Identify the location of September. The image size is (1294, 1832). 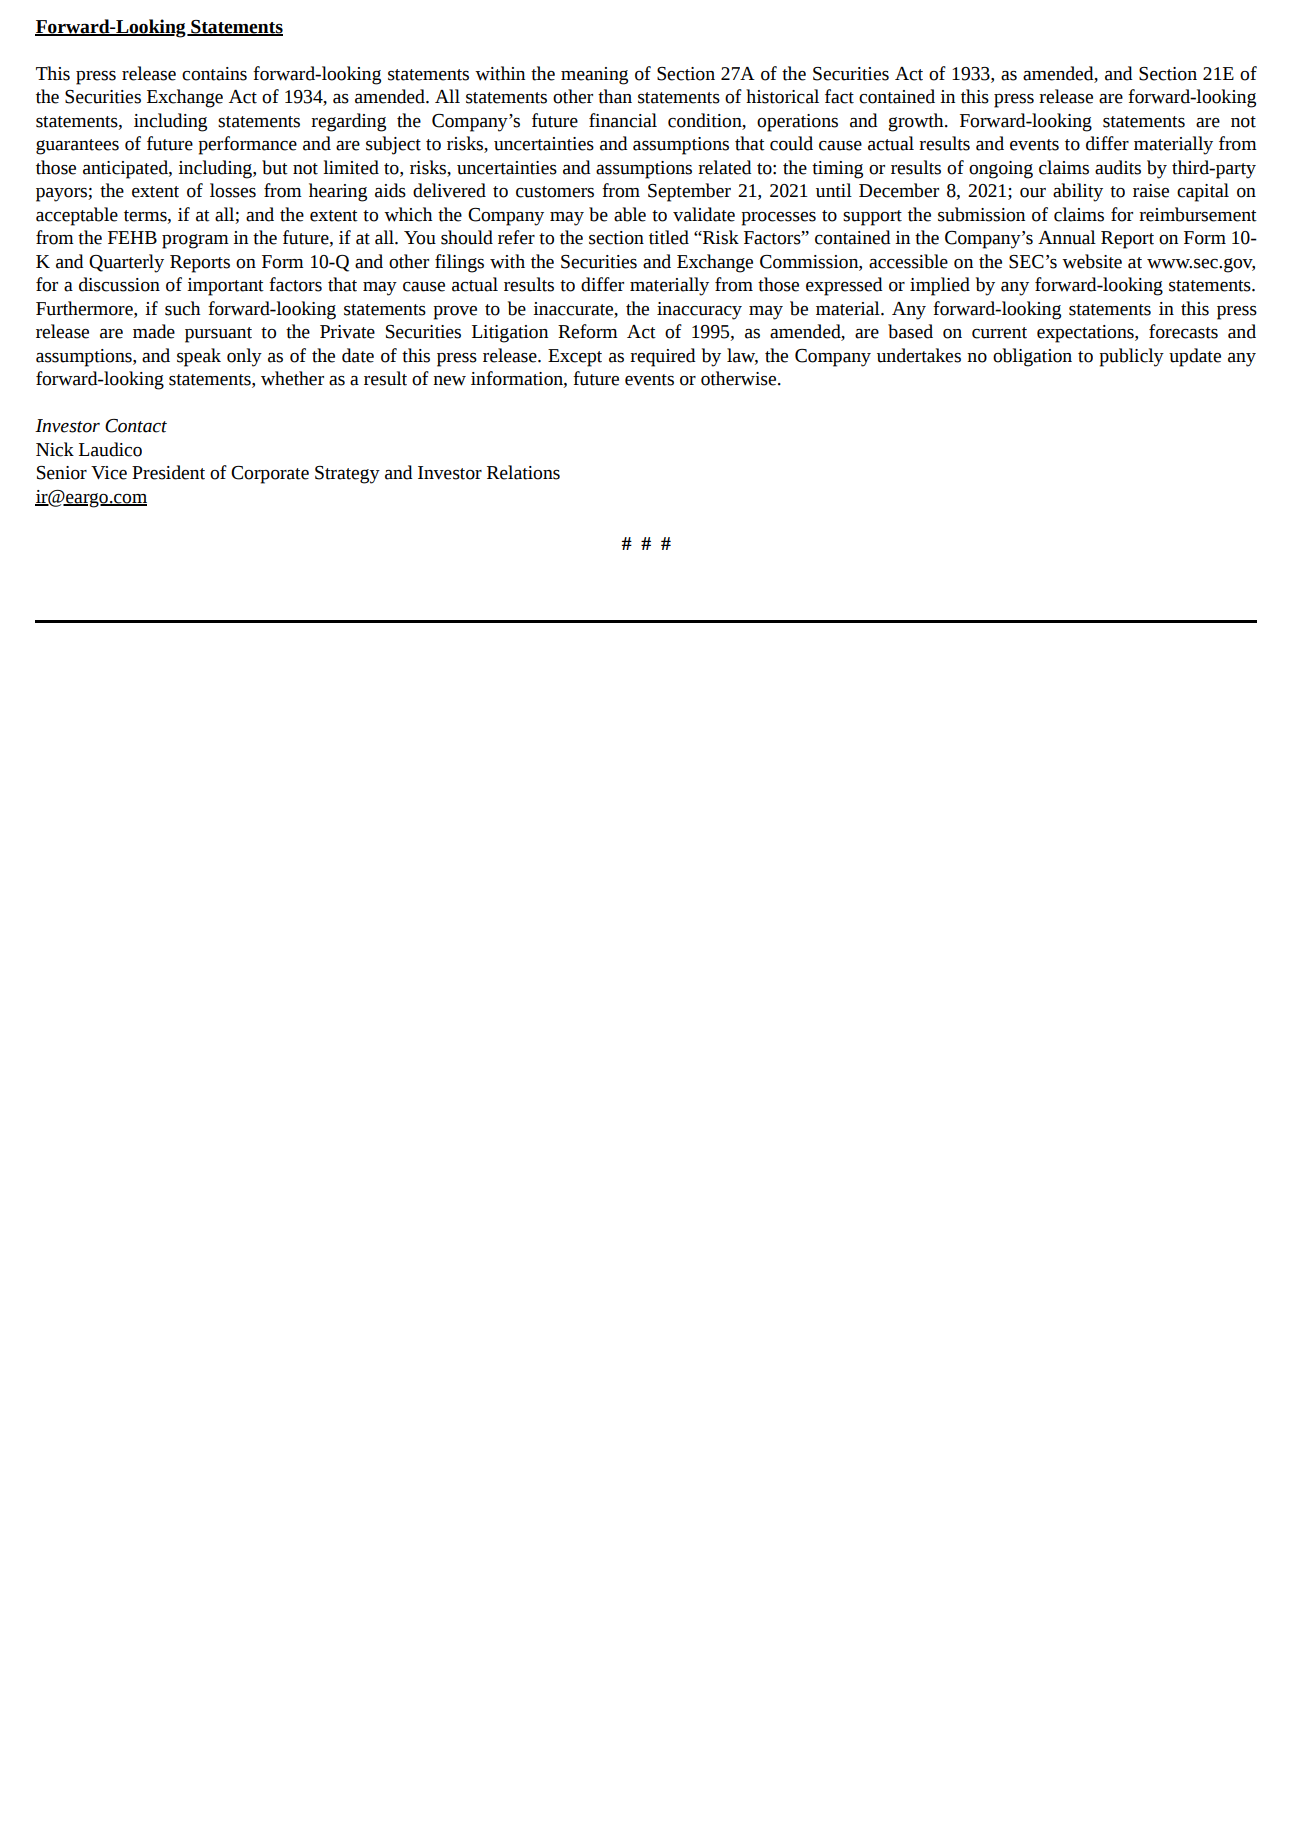
(689, 192).
